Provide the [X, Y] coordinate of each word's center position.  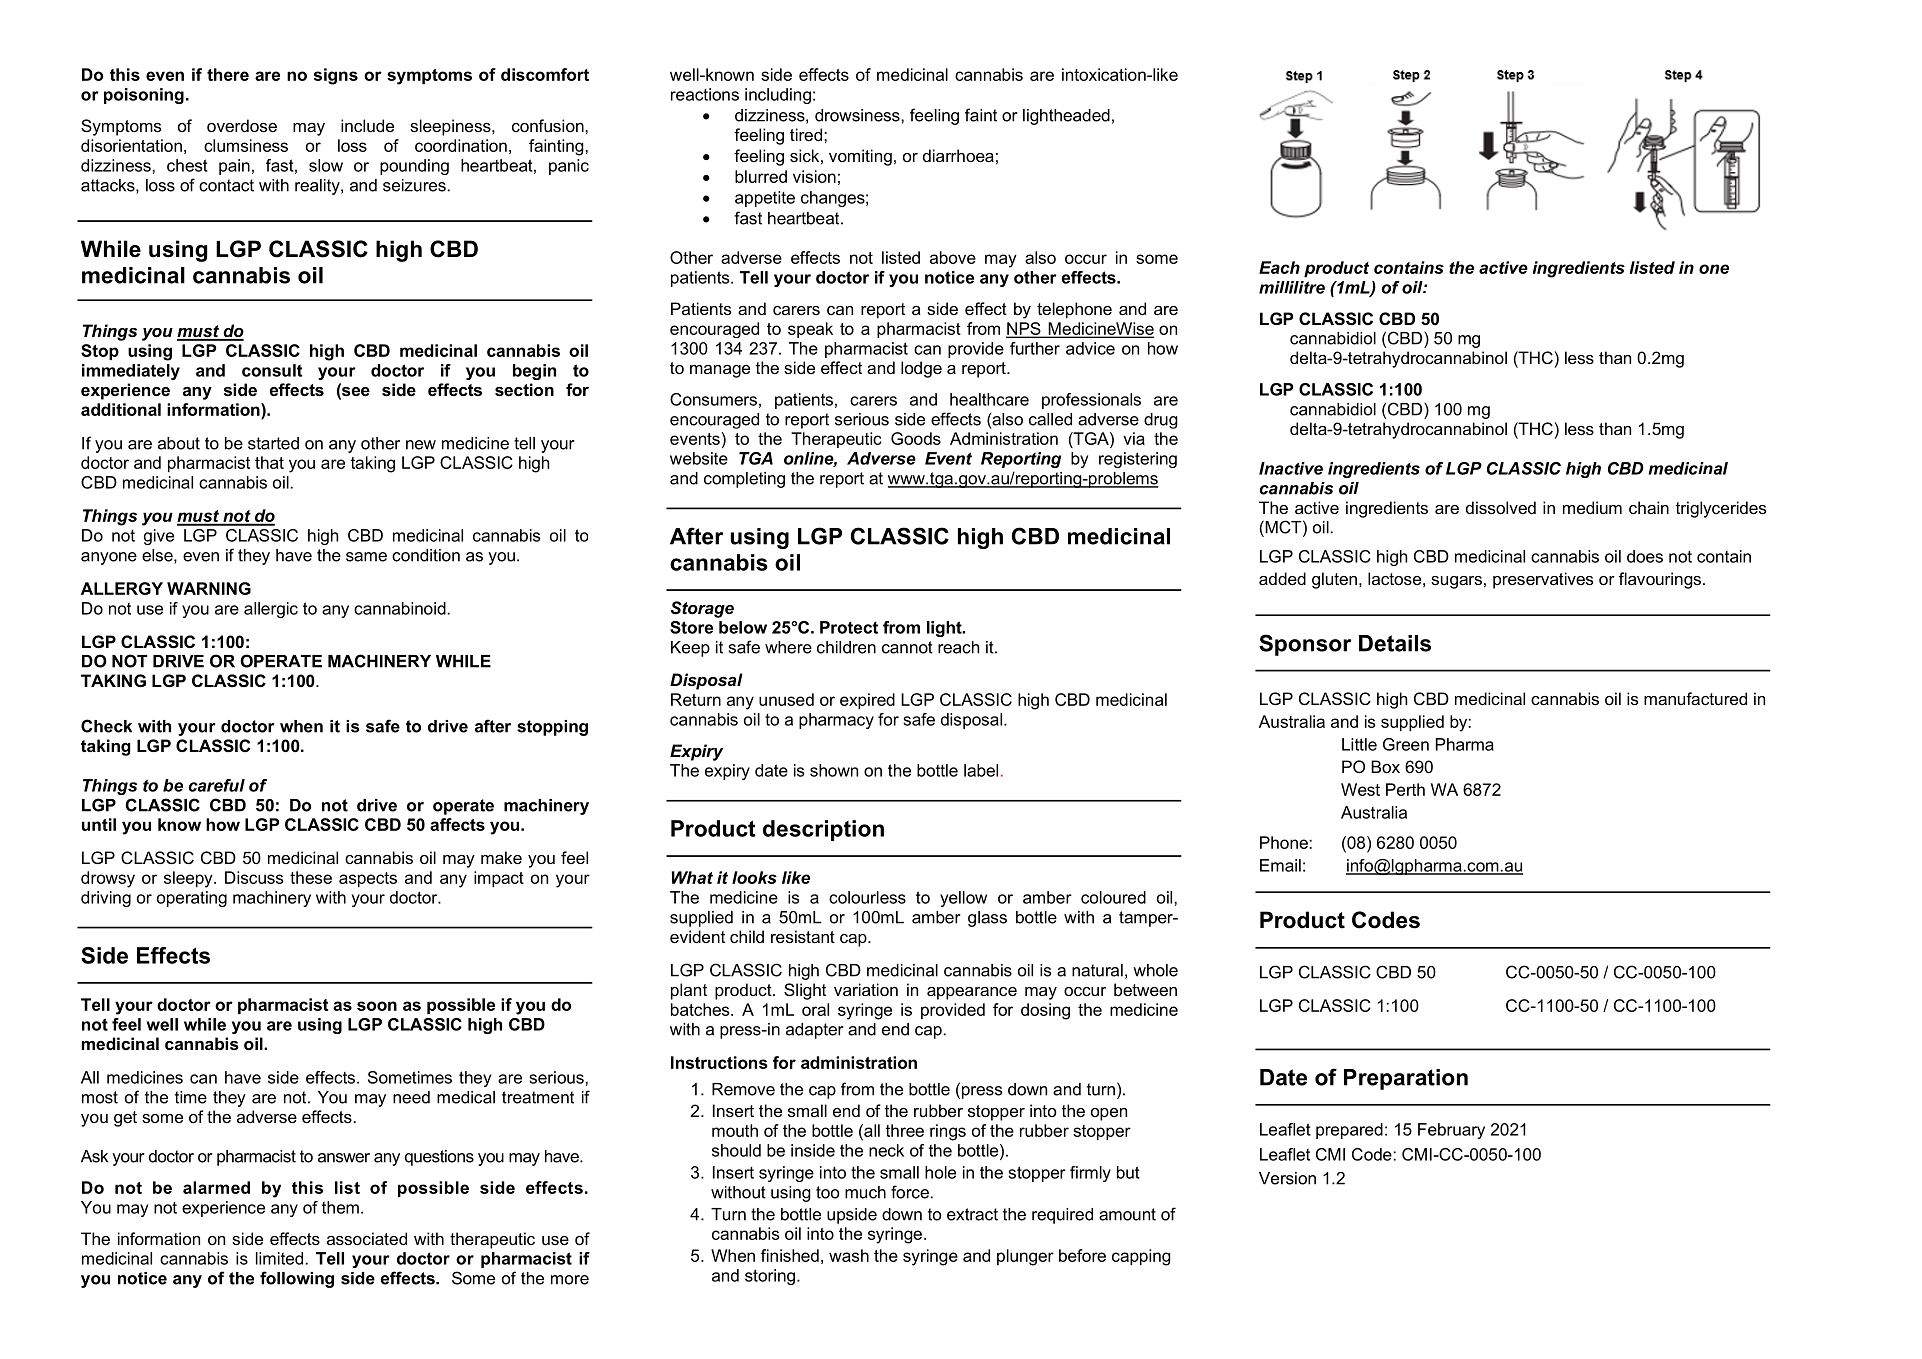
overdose [242, 125]
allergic [271, 610]
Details [1395, 643]
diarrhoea [958, 155]
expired [867, 701]
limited [279, 1258]
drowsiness [858, 115]
